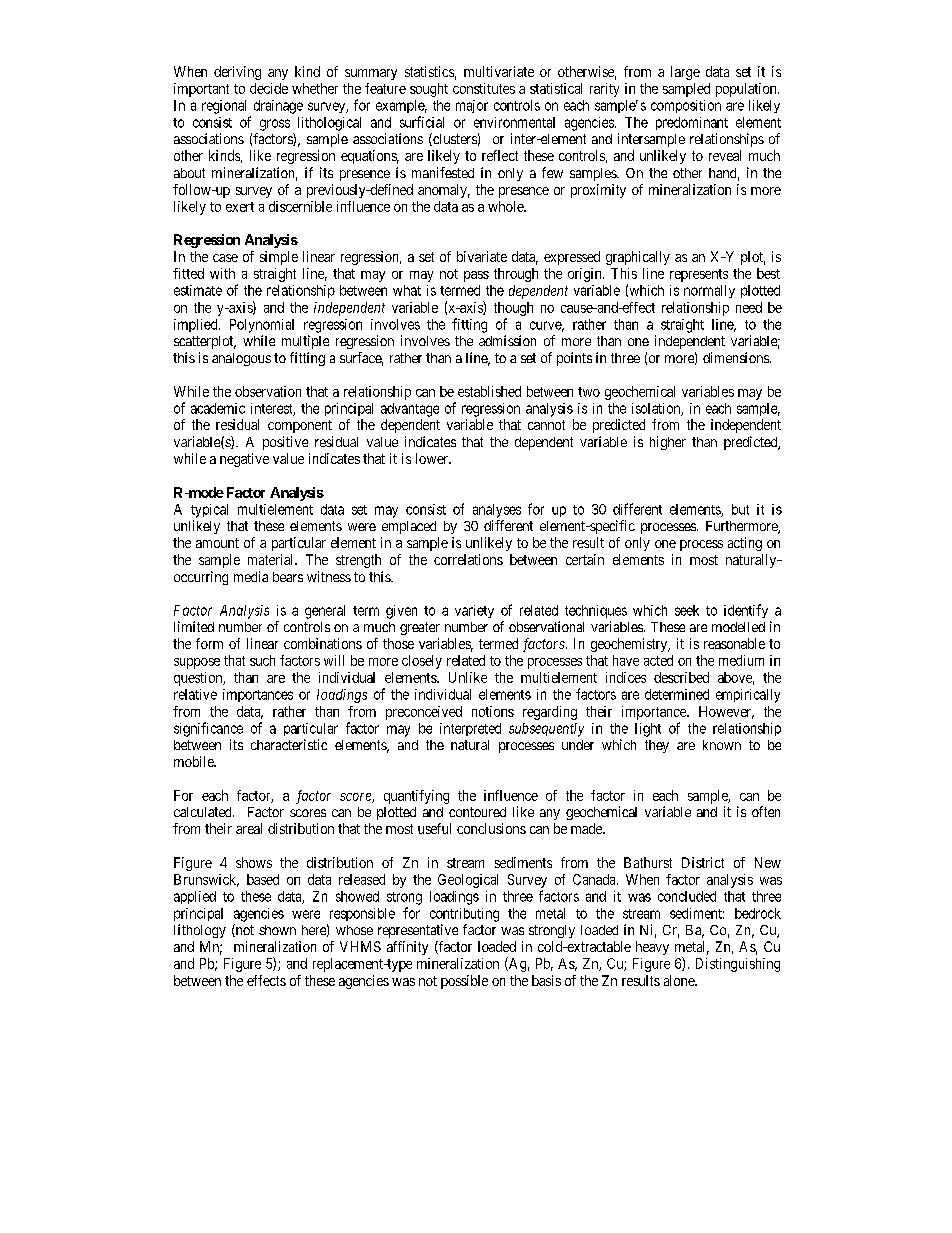 The width and height of the page is (952, 1233). What do you see at coordinates (686, 106) in the page?
I see `composition` at bounding box center [686, 106].
